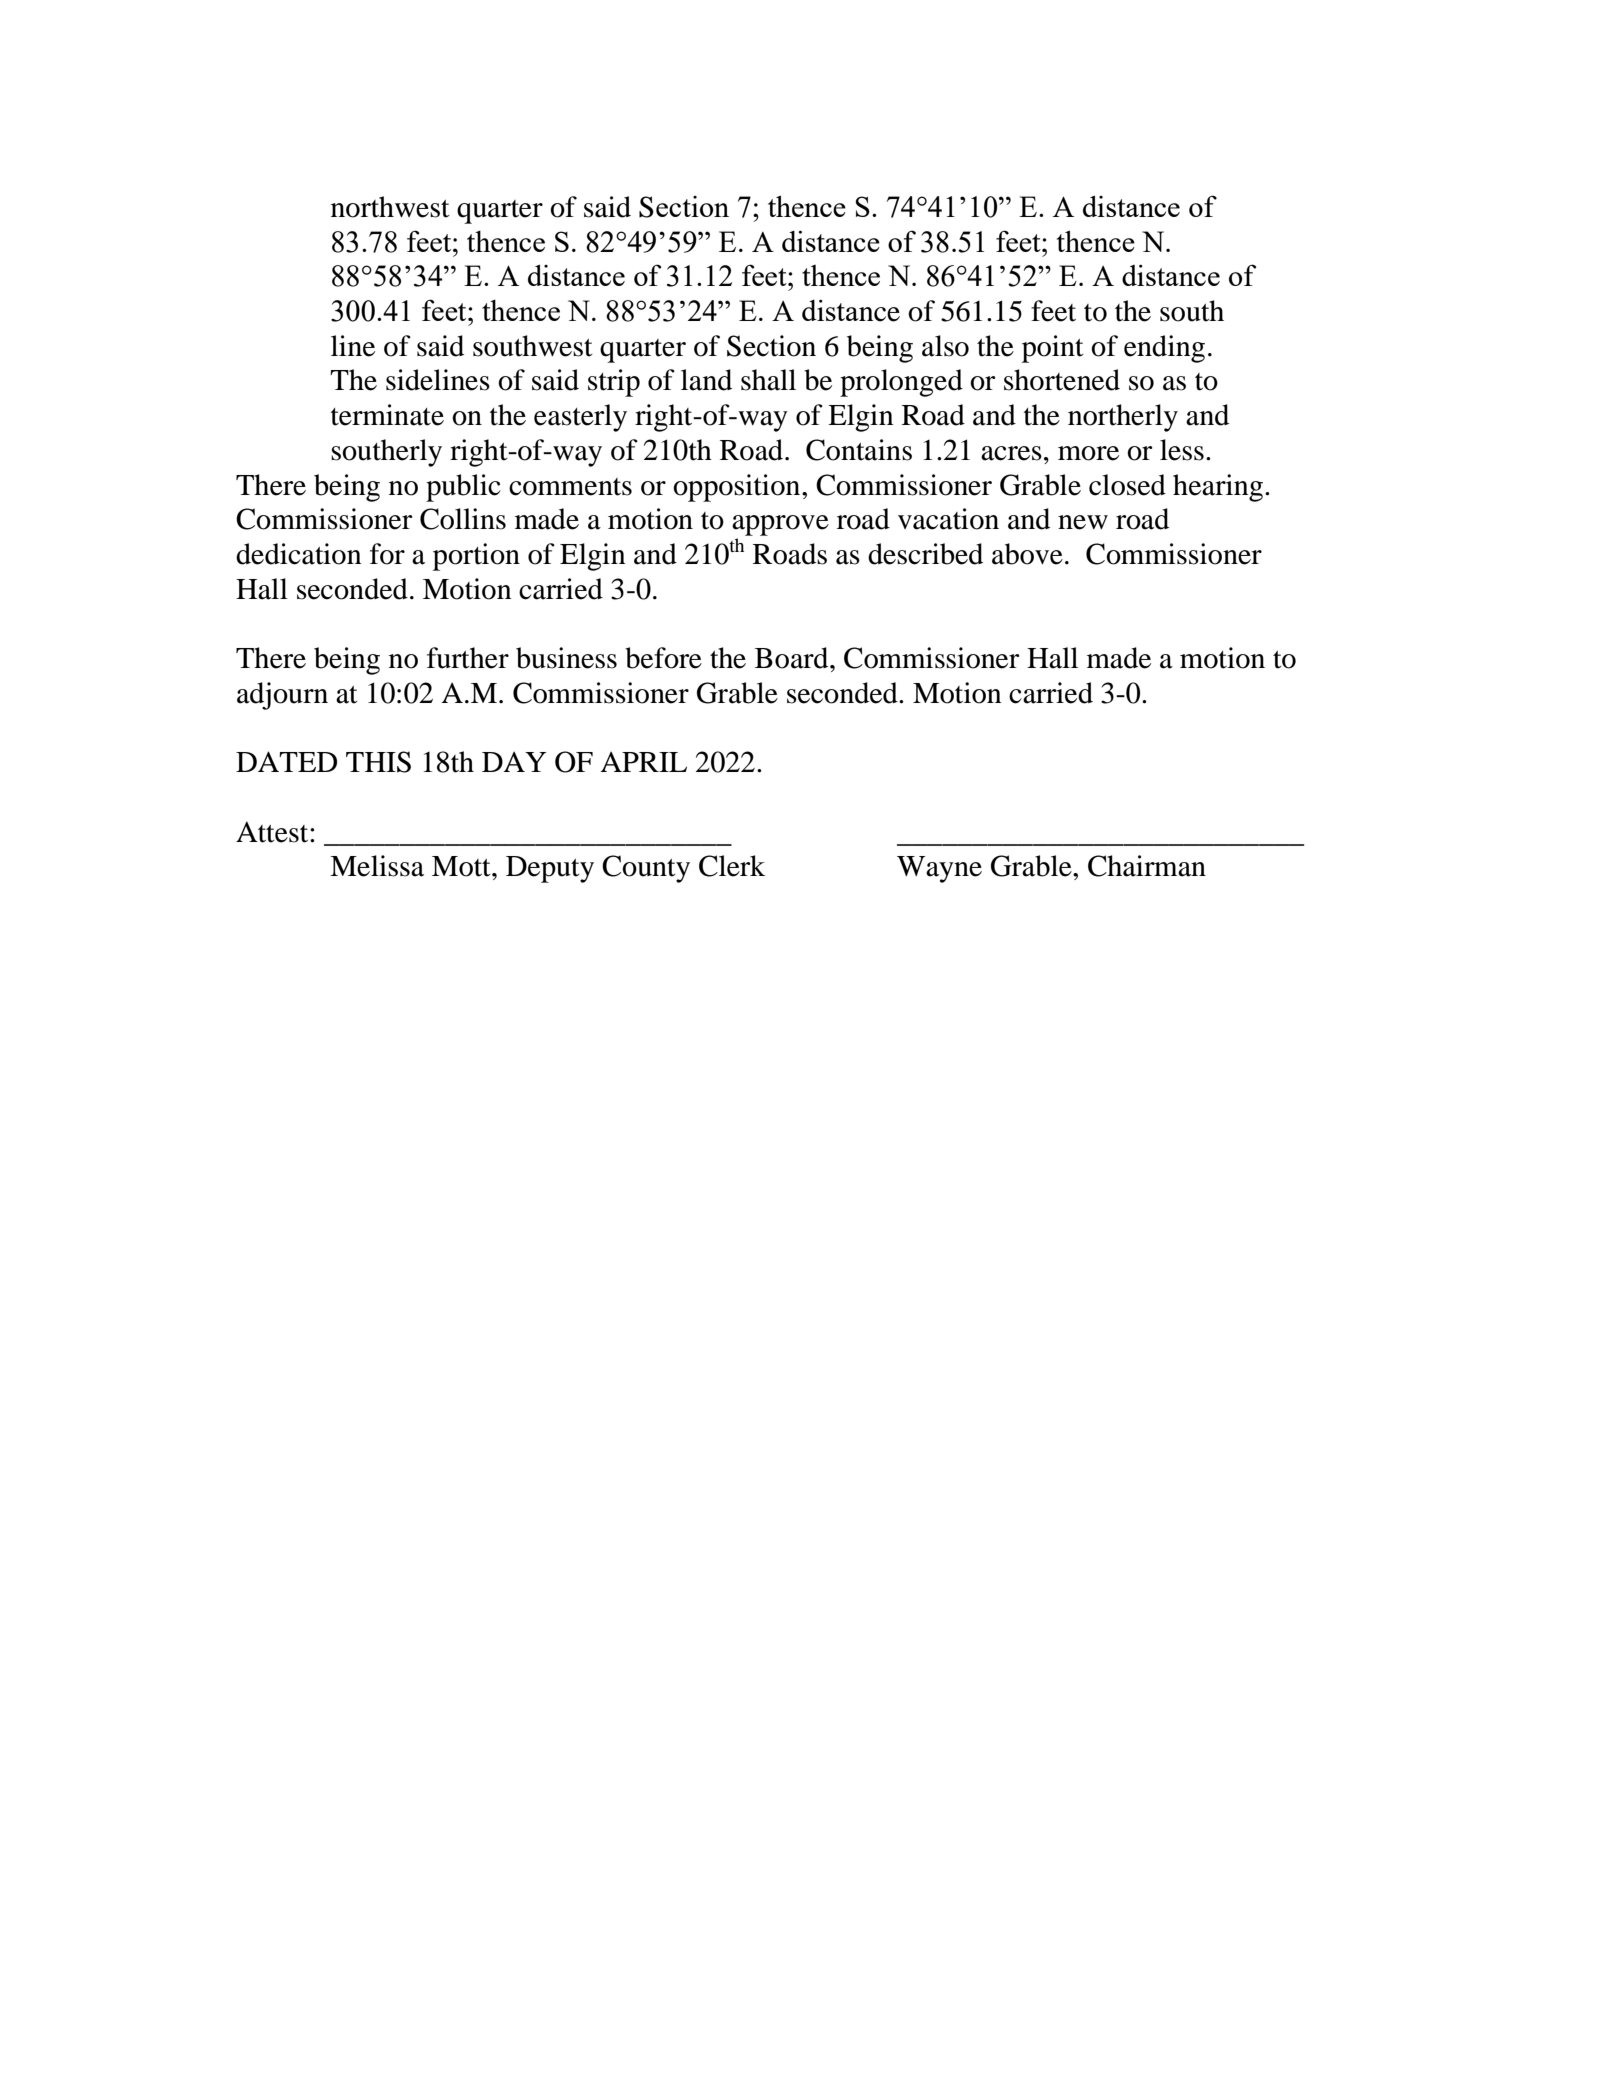 This screenshot has height=2078, width=1605. I want to click on point, so click(1053, 349).
